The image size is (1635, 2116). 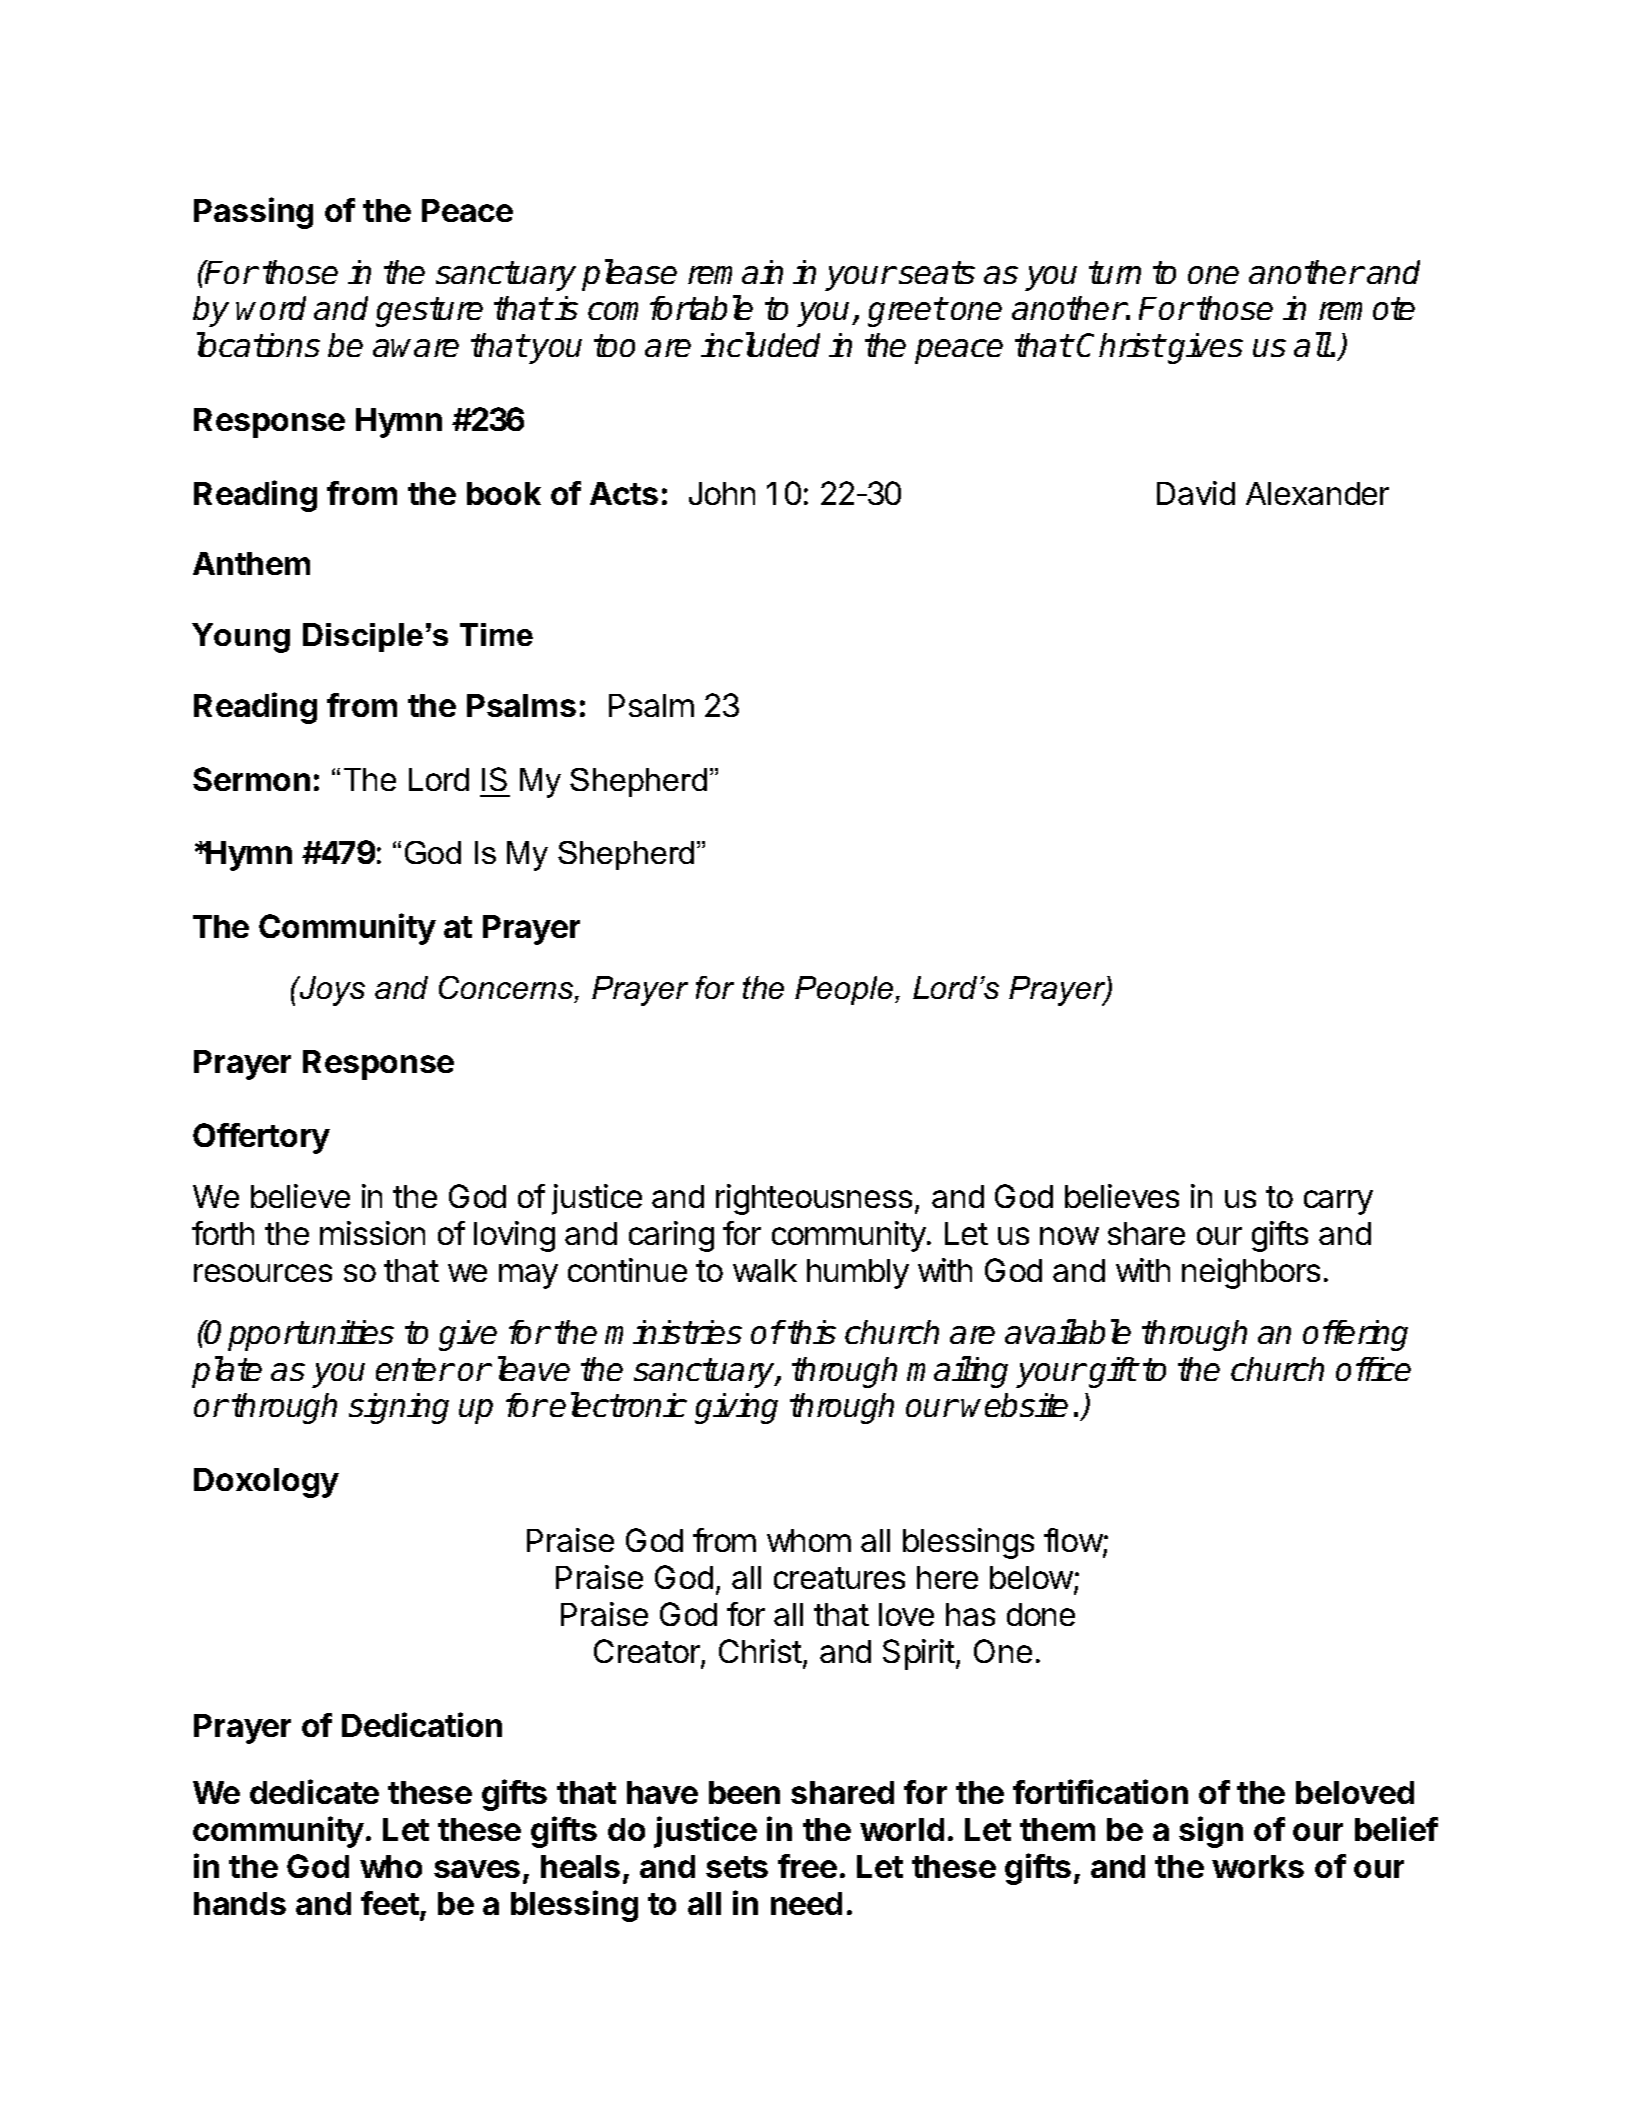 What do you see at coordinates (390, 1903) in the page?
I see `feet` at bounding box center [390, 1903].
